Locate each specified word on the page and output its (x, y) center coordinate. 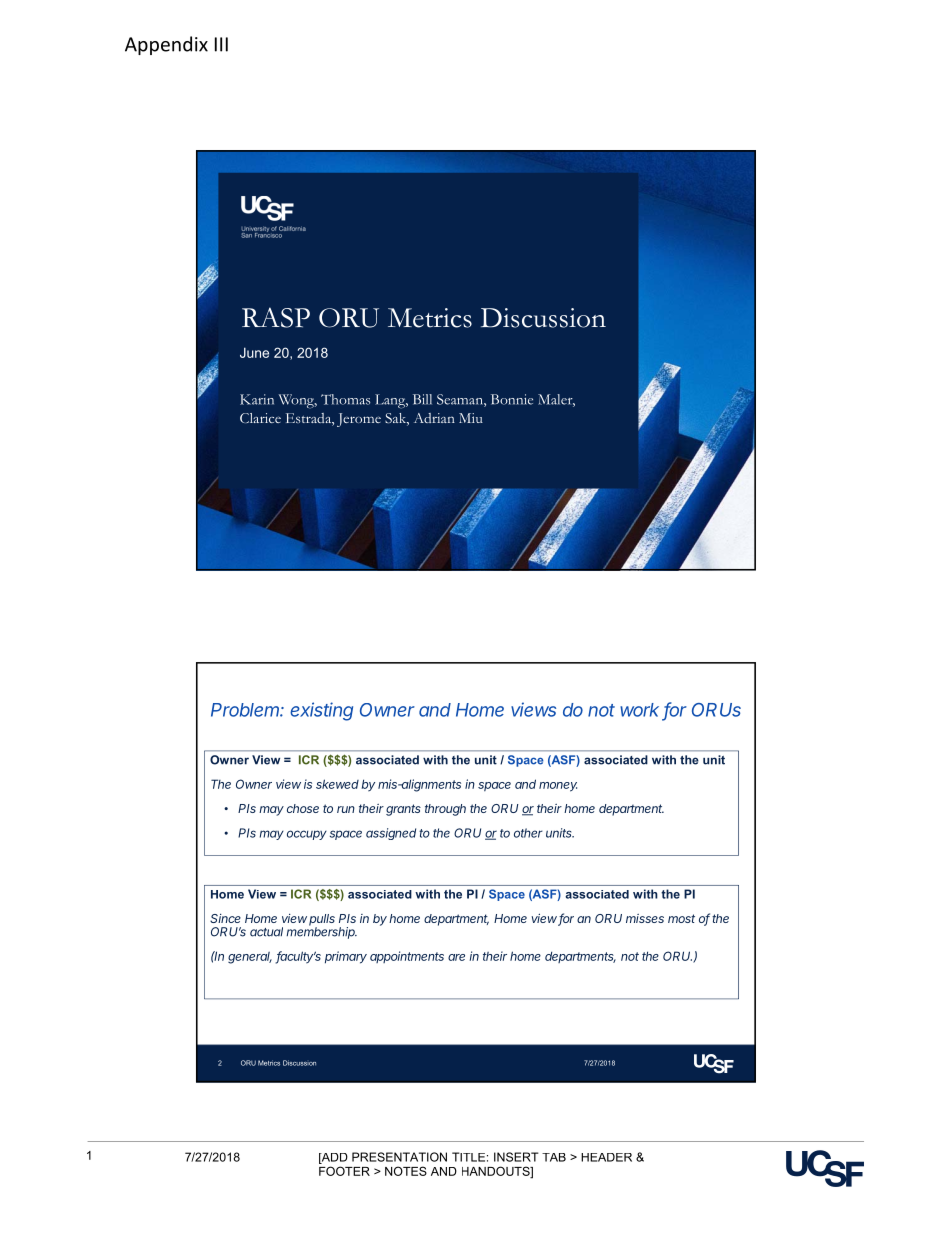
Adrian (434, 418)
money (558, 787)
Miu (471, 418)
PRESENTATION (399, 1157)
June (254, 352)
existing (321, 711)
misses (645, 918)
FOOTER (344, 1171)
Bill (422, 399)
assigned (391, 834)
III (221, 44)
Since (225, 918)
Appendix (166, 45)
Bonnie (512, 399)
